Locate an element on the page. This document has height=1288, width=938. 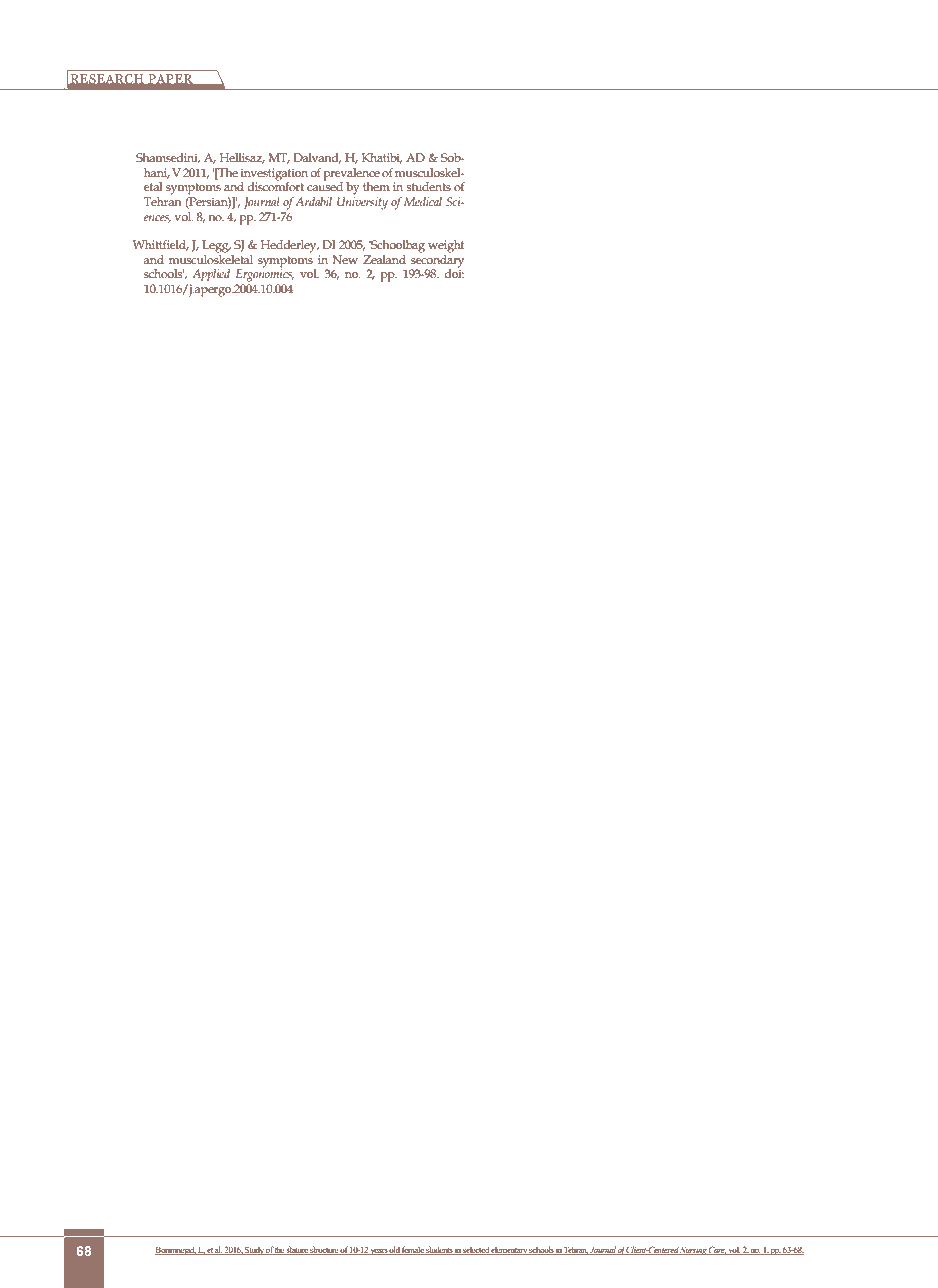
Nursing is located at coordinates (694, 1251).
